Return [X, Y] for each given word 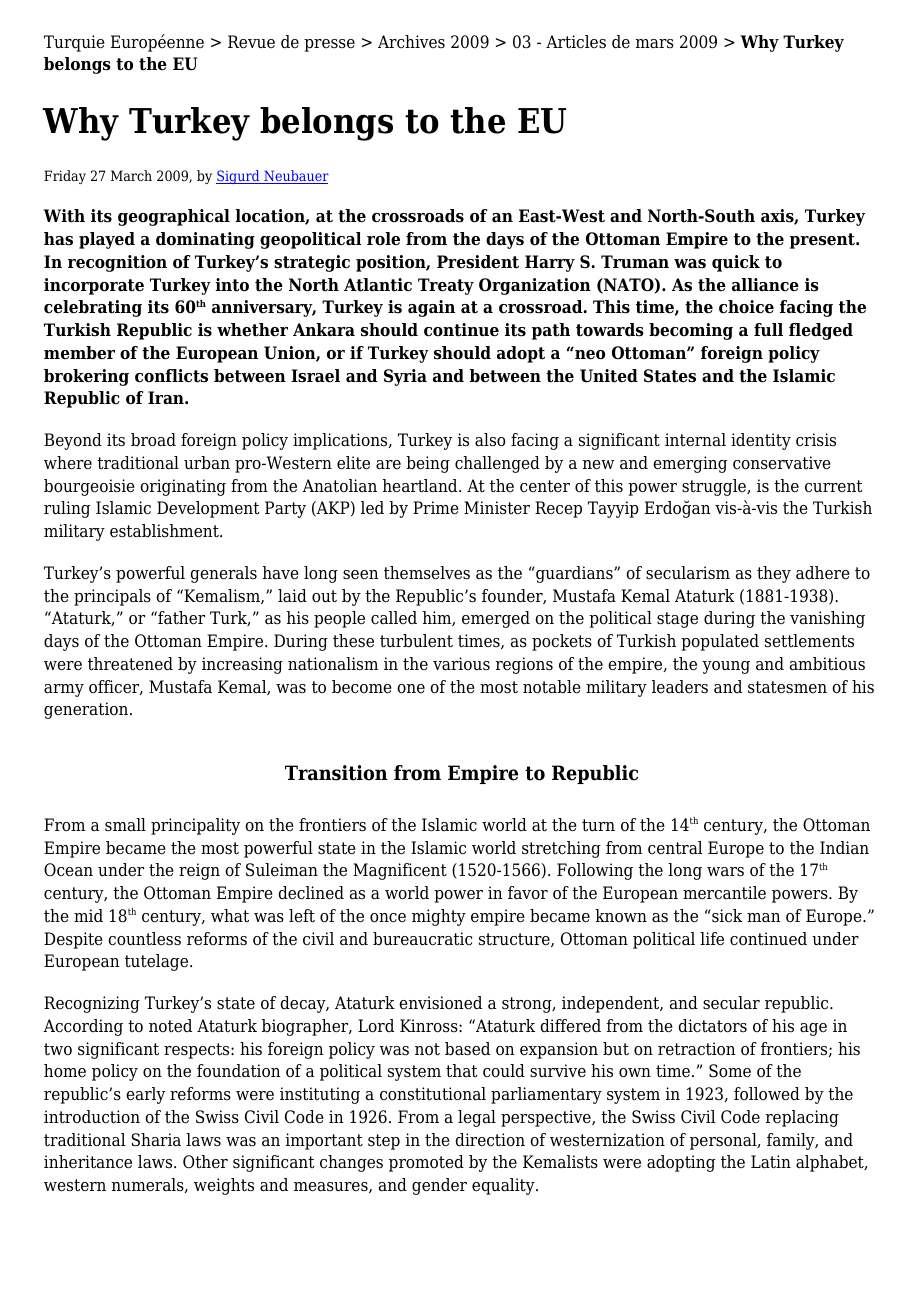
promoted [426, 1163]
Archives [411, 42]
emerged [496, 619]
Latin [771, 1162]
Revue [251, 42]
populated [720, 642]
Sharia [156, 1140]
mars [655, 44]
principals [112, 597]
